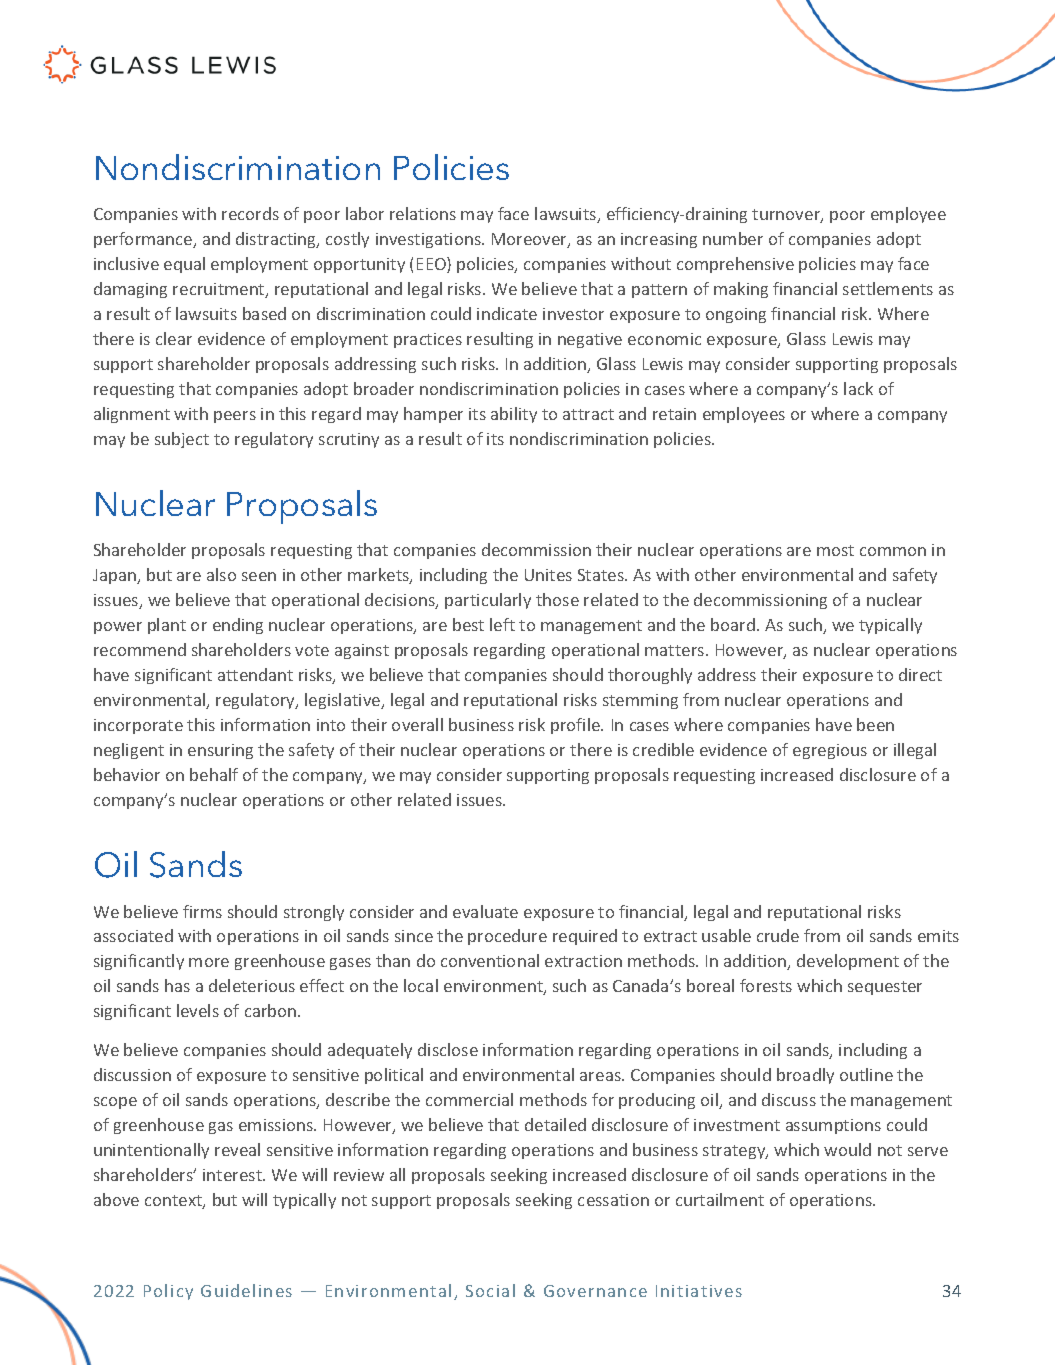 The height and width of the image is (1365, 1055). What do you see at coordinates (888, 288) in the image?
I see `settlements` at bounding box center [888, 288].
